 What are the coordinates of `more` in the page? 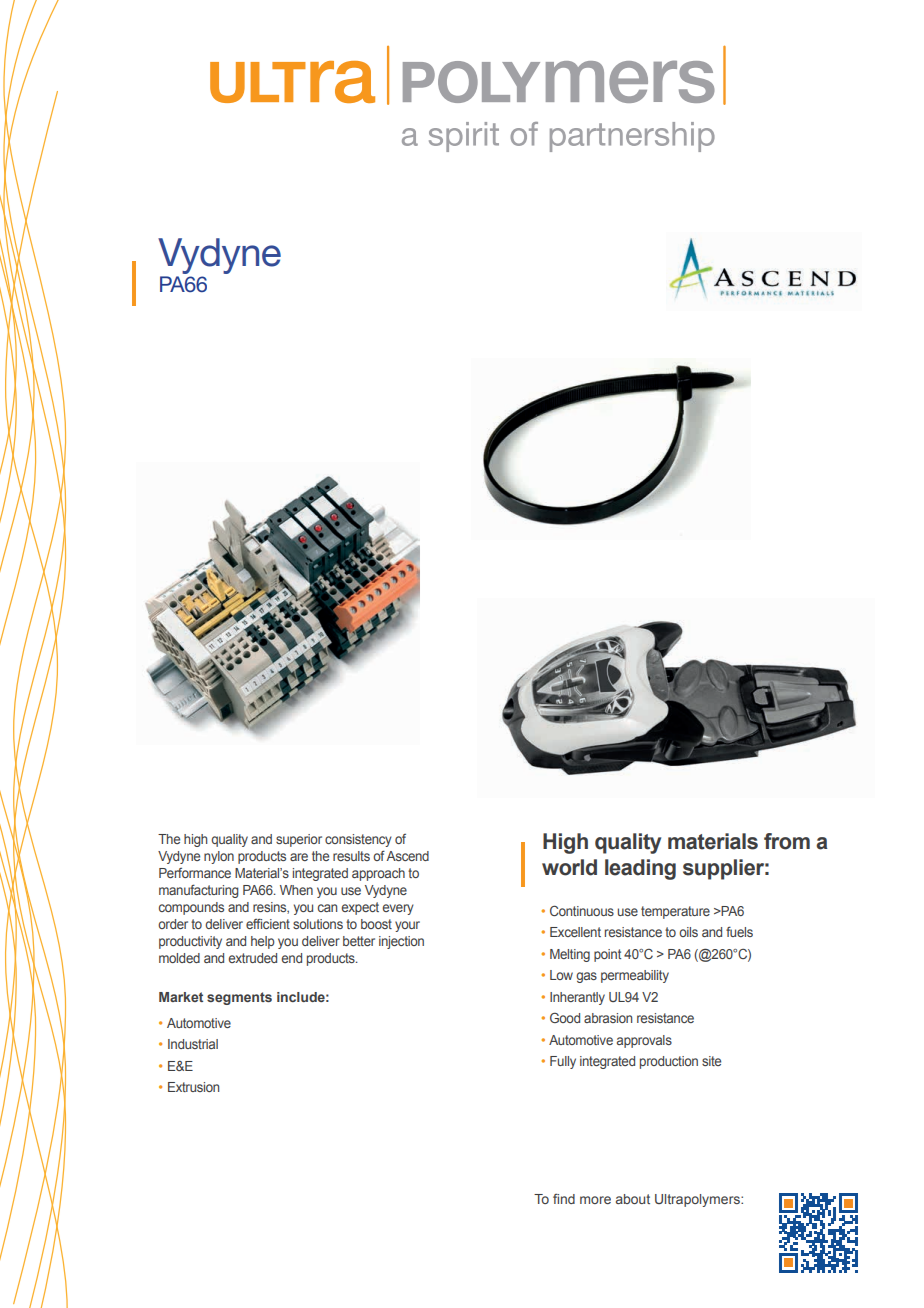 It's located at (595, 1200).
